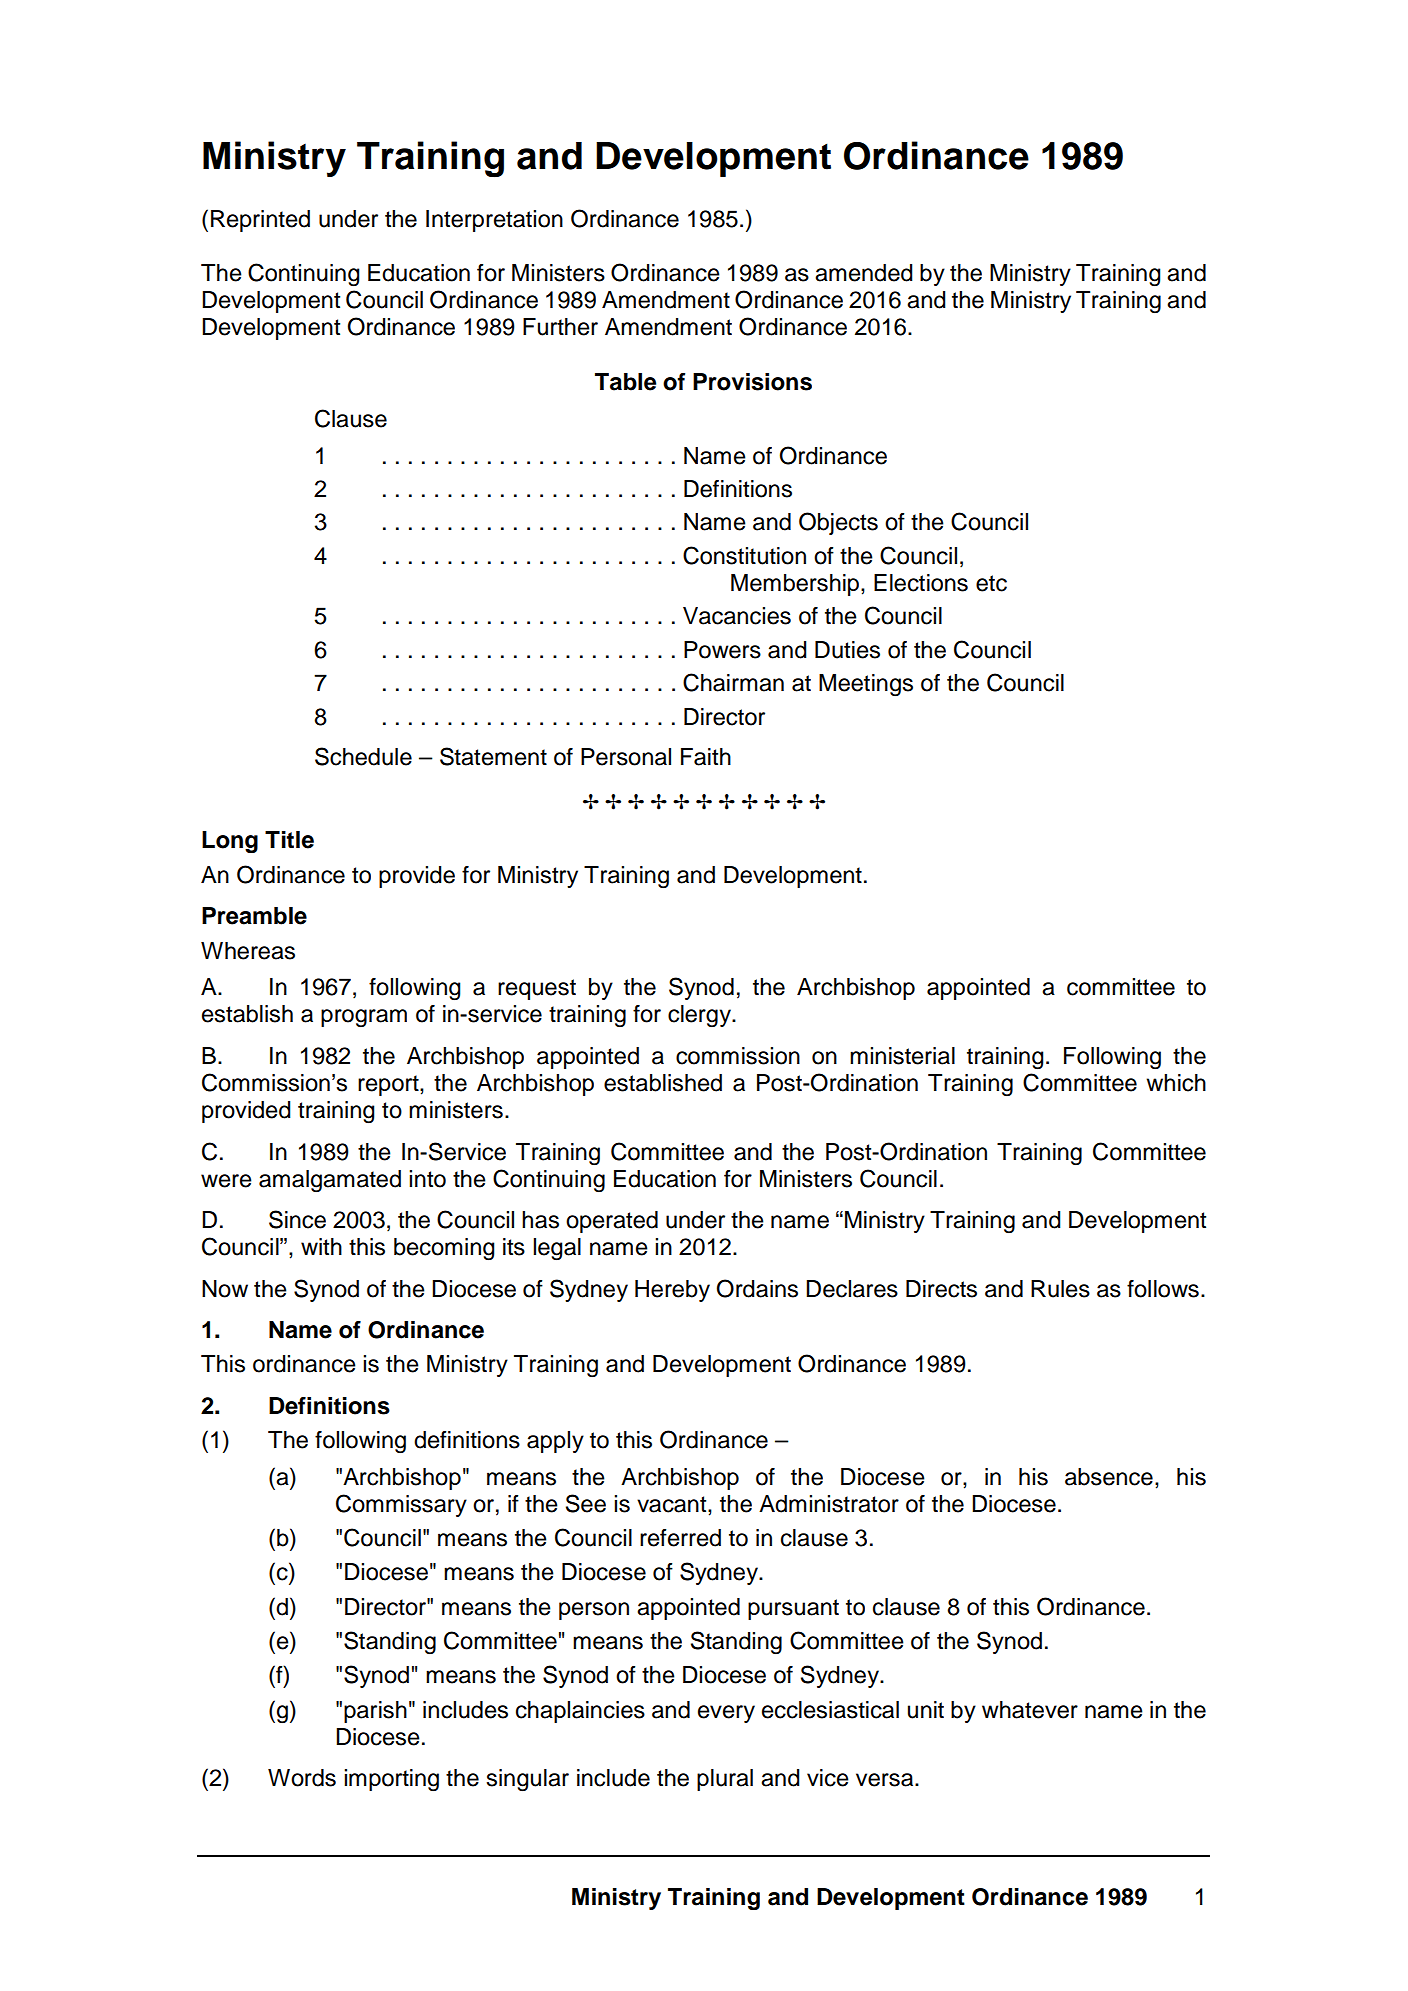 This screenshot has height=1991, width=1408. What do you see at coordinates (1060, 1289) in the screenshot?
I see `Rules` at bounding box center [1060, 1289].
